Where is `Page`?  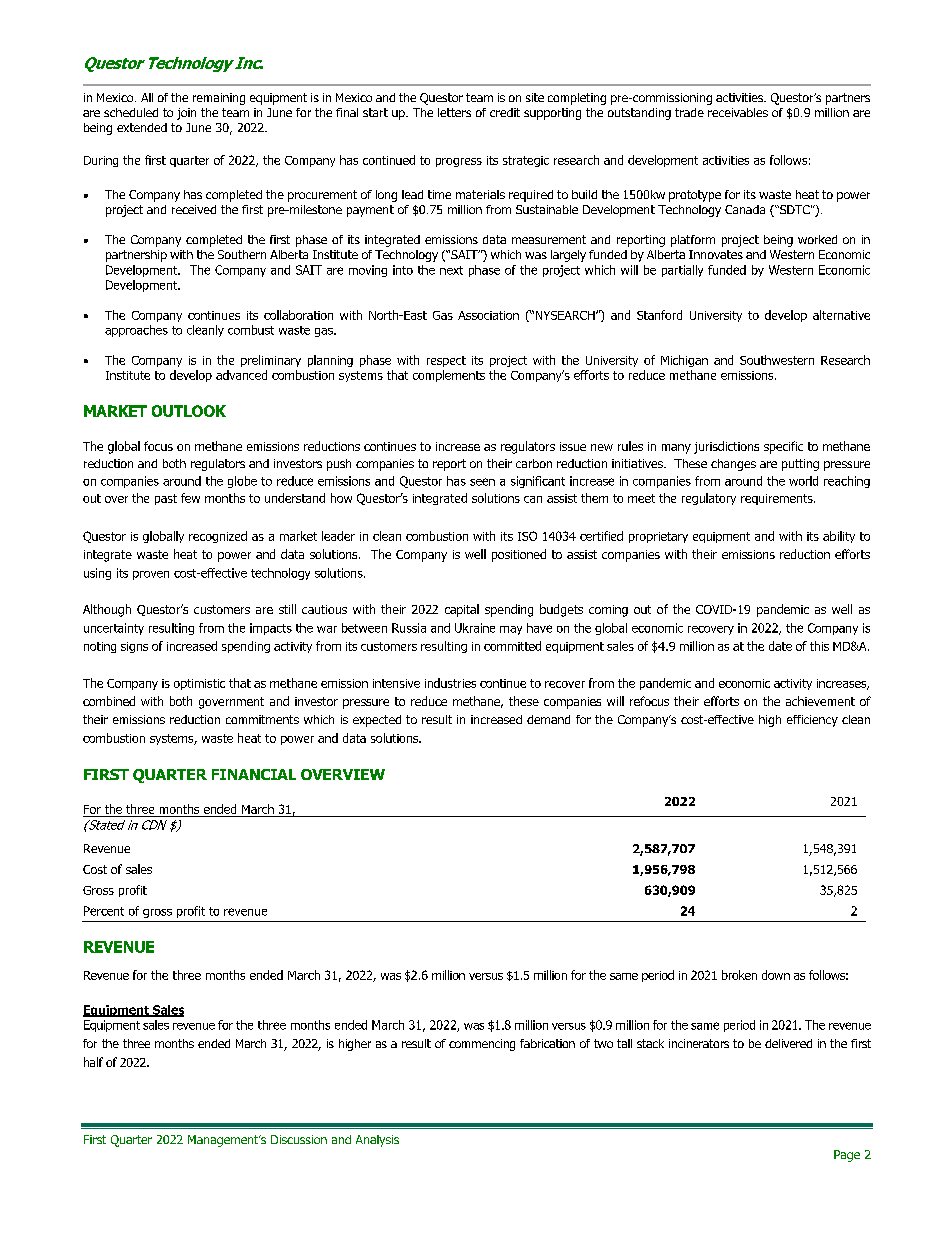
Page is located at coordinates (847, 1156).
